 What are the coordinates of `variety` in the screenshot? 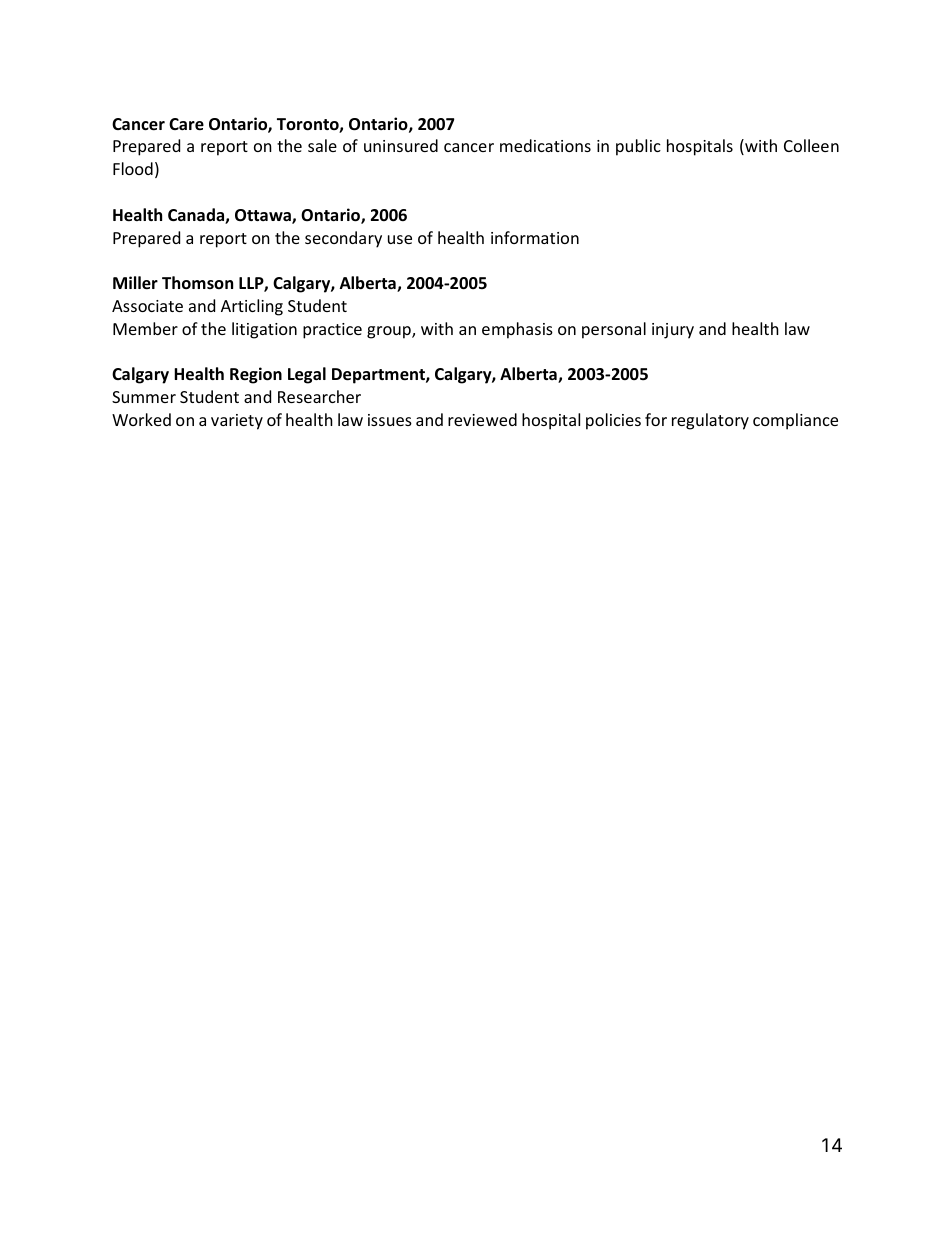 It's located at (237, 422).
